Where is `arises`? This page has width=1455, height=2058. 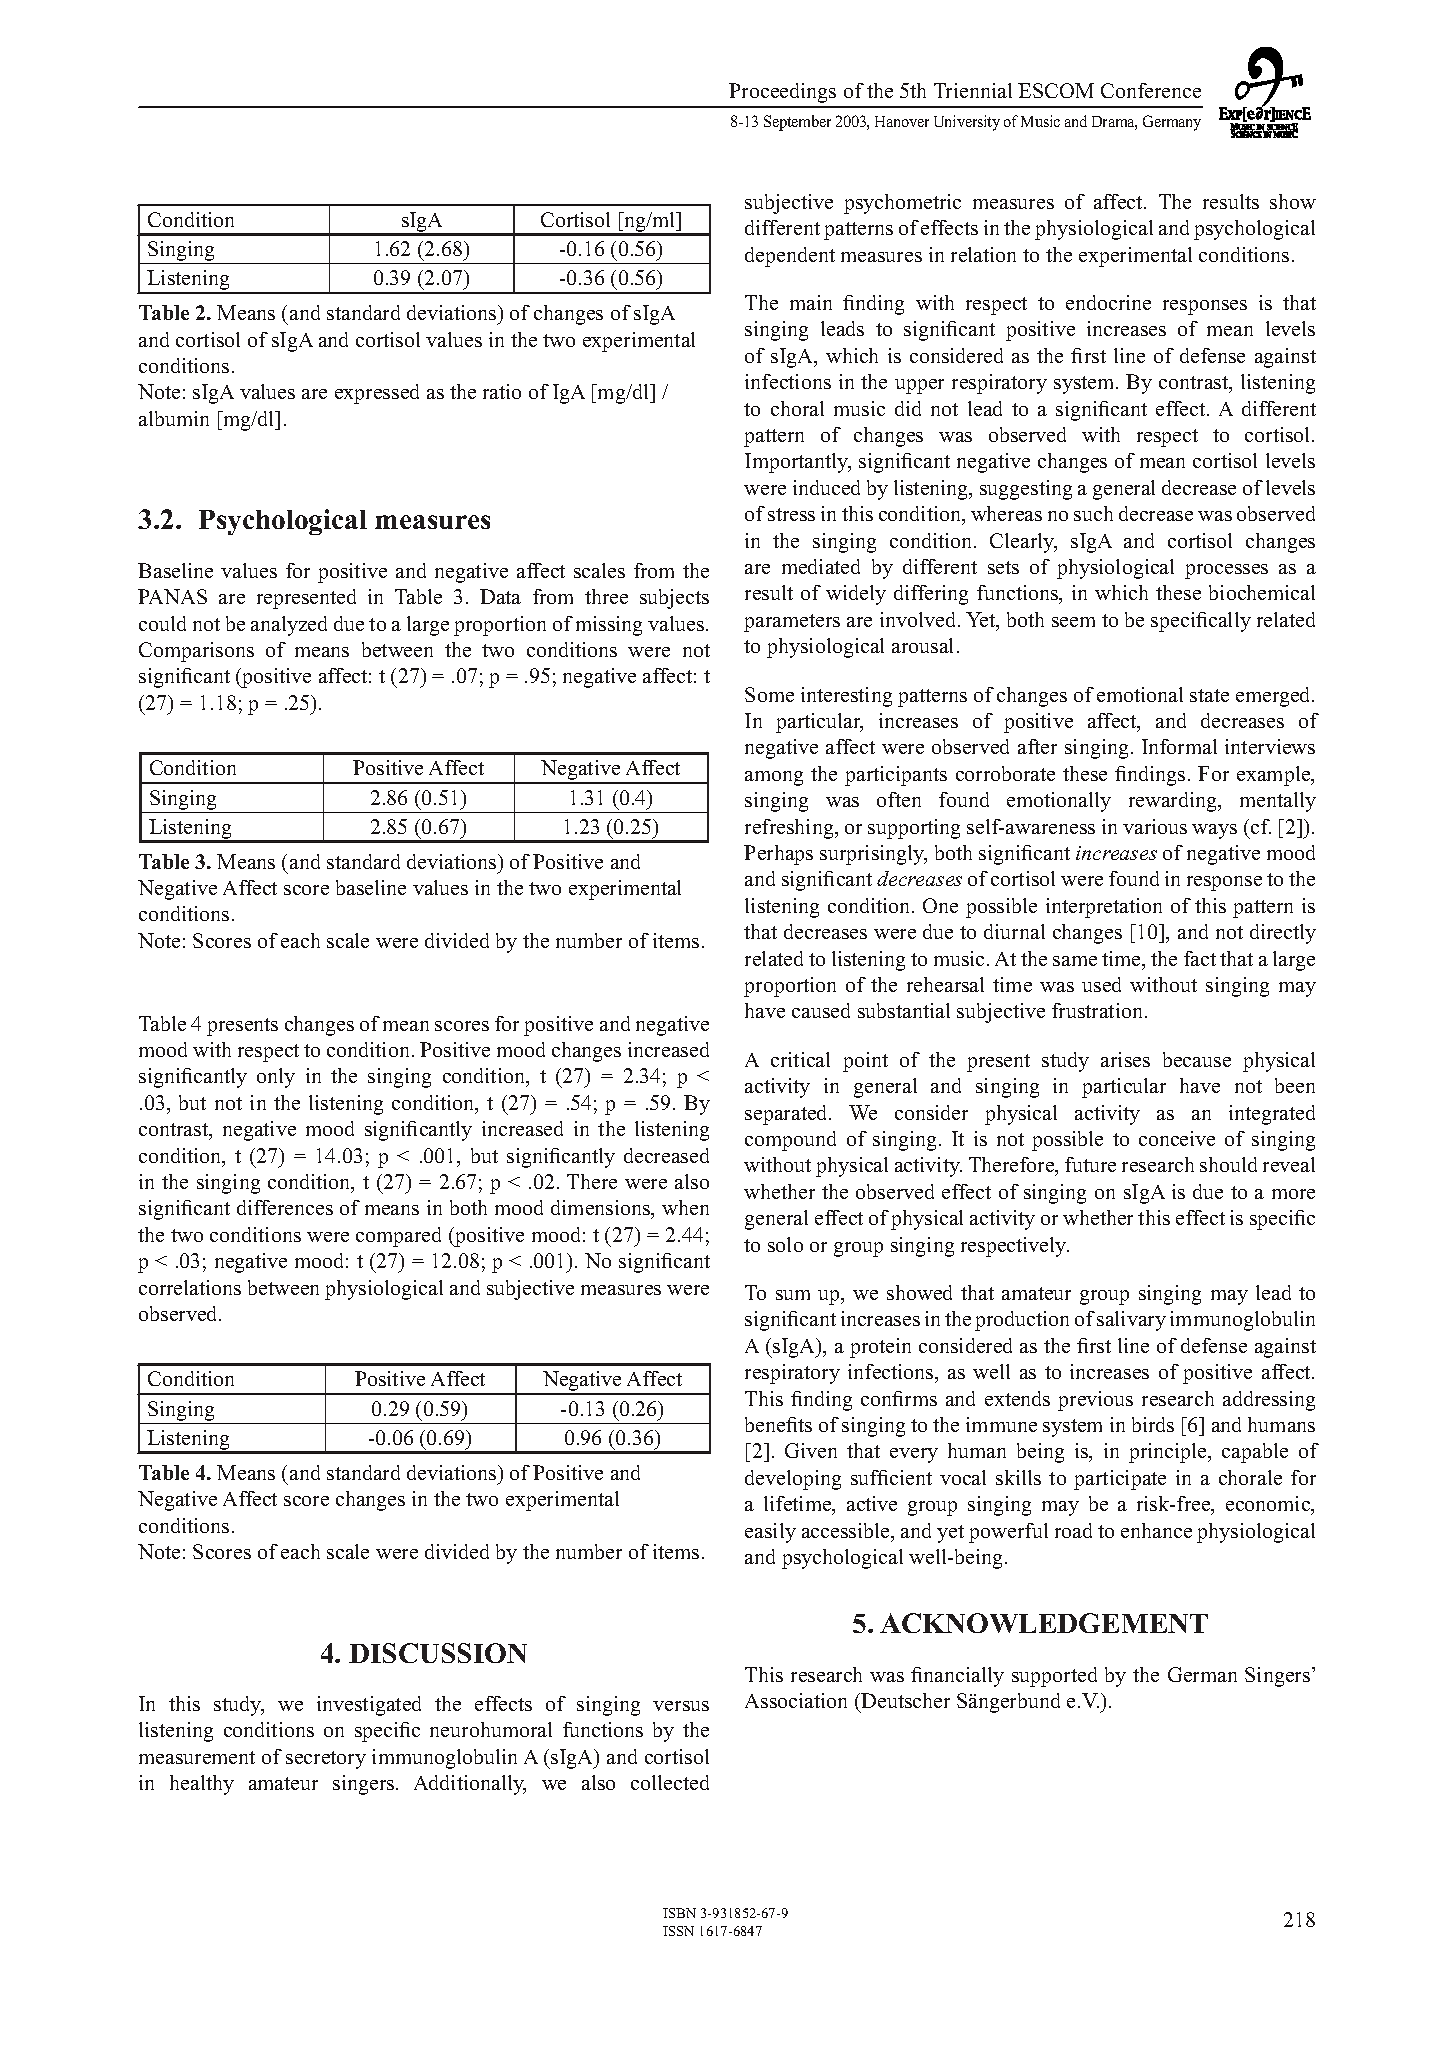
arises is located at coordinates (1125, 1059).
